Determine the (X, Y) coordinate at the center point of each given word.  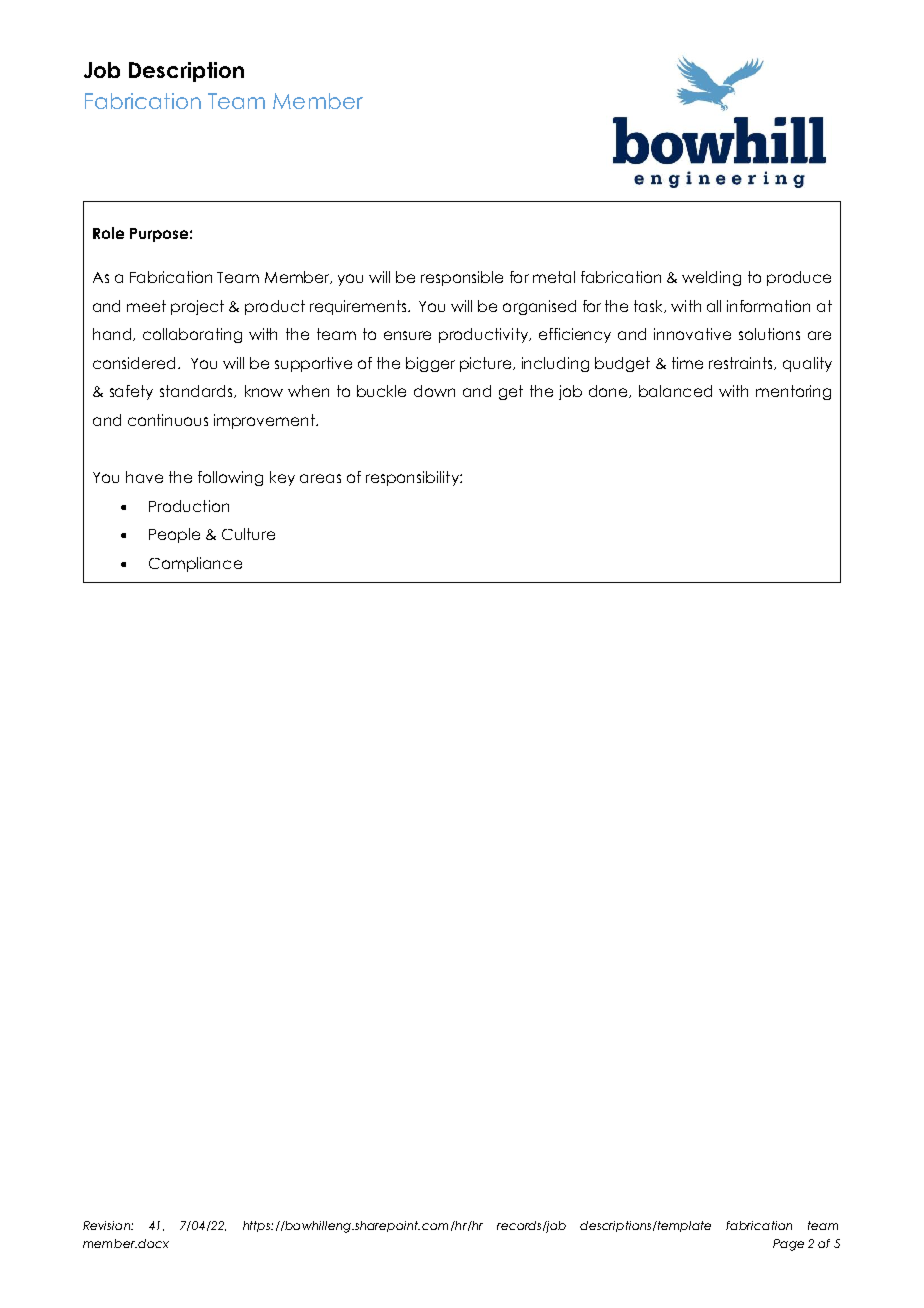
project (197, 307)
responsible (462, 278)
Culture (248, 534)
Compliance (195, 564)
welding (711, 278)
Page (788, 1245)
